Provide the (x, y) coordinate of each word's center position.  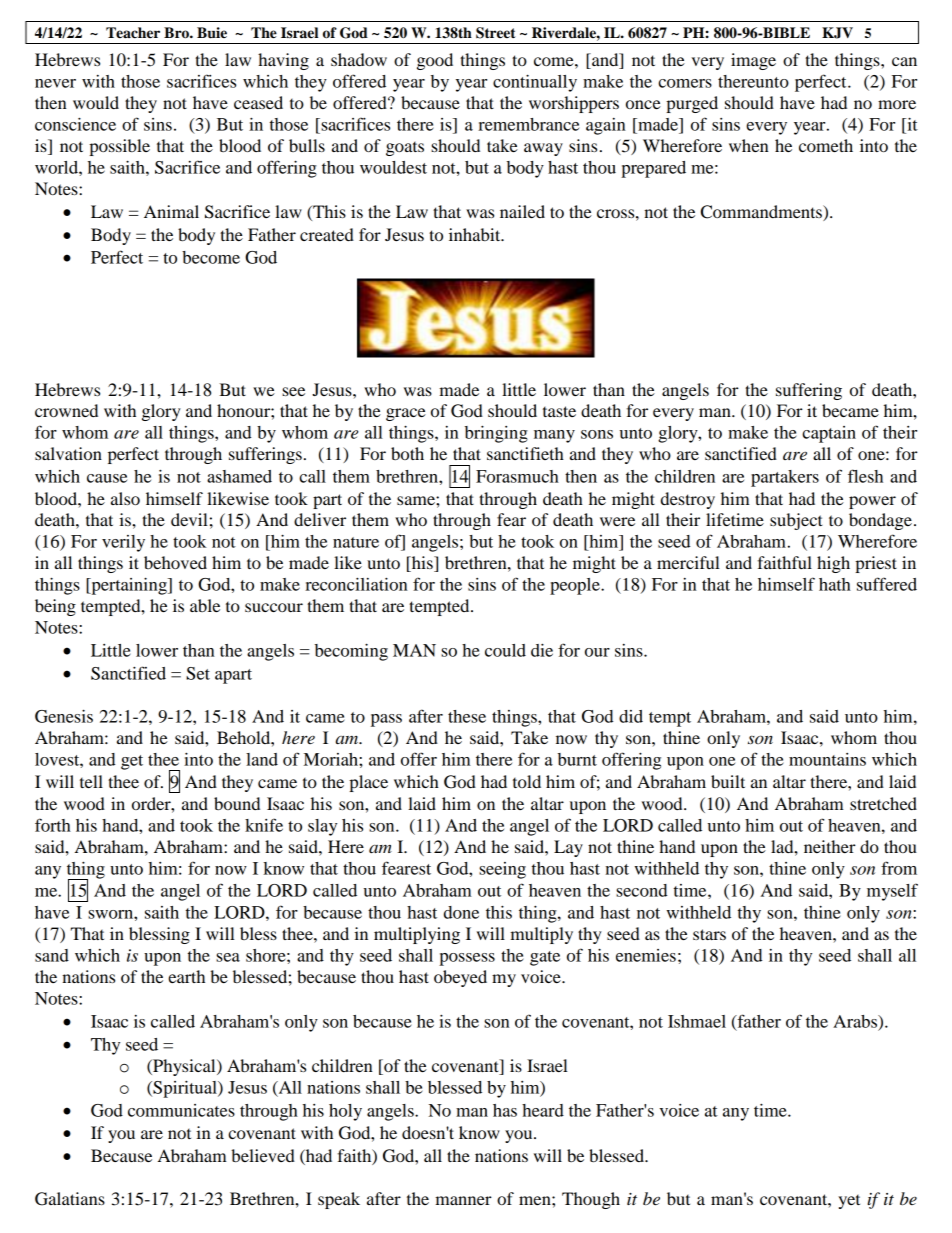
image (753, 61)
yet (849, 1202)
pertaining (129, 586)
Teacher (133, 33)
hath (835, 584)
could (505, 650)
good (435, 61)
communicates (181, 1110)
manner (463, 1200)
